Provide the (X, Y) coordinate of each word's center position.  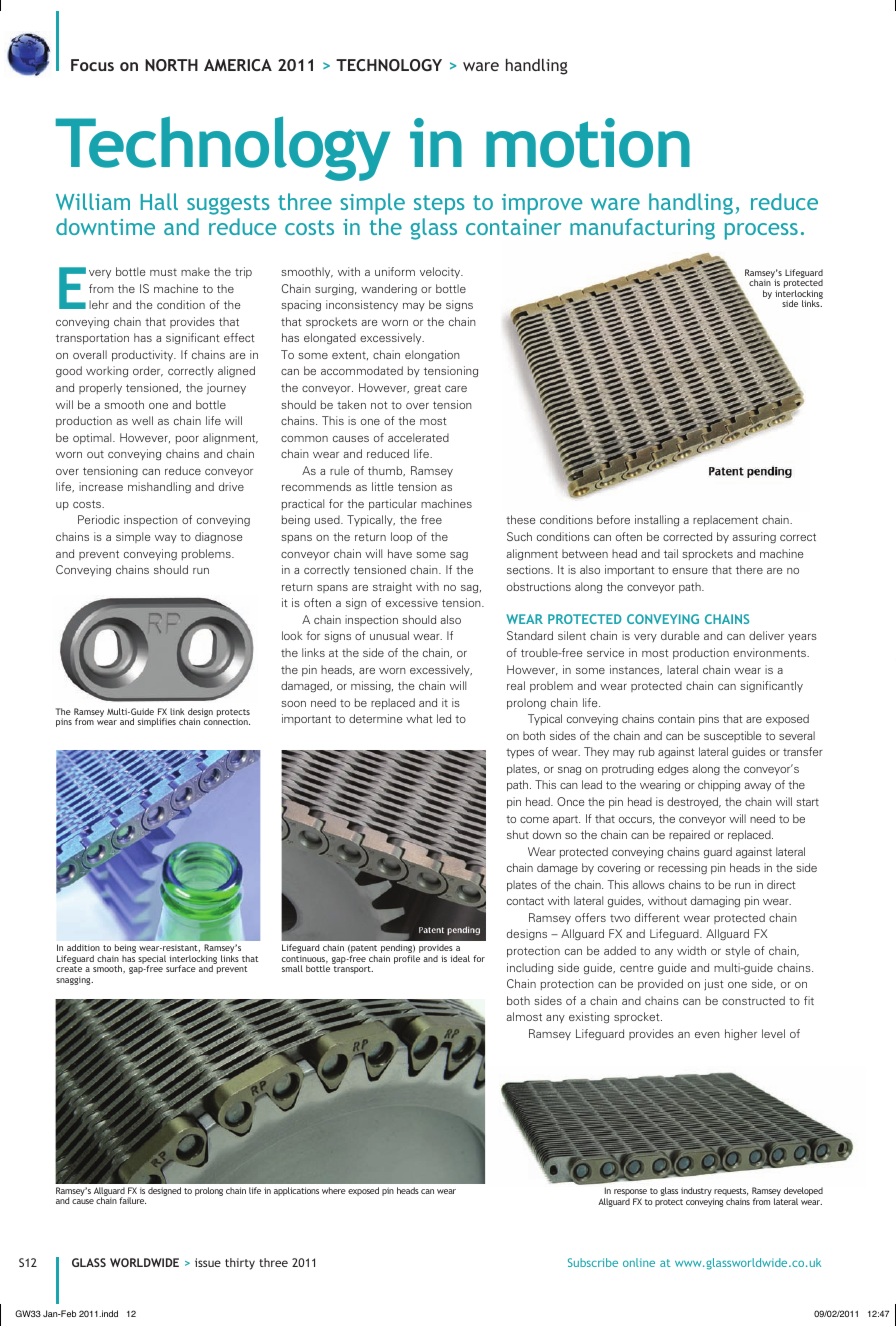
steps (439, 205)
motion (588, 143)
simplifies (157, 722)
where (334, 1190)
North (171, 65)
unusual (389, 635)
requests (730, 1193)
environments (771, 652)
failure (132, 1200)
